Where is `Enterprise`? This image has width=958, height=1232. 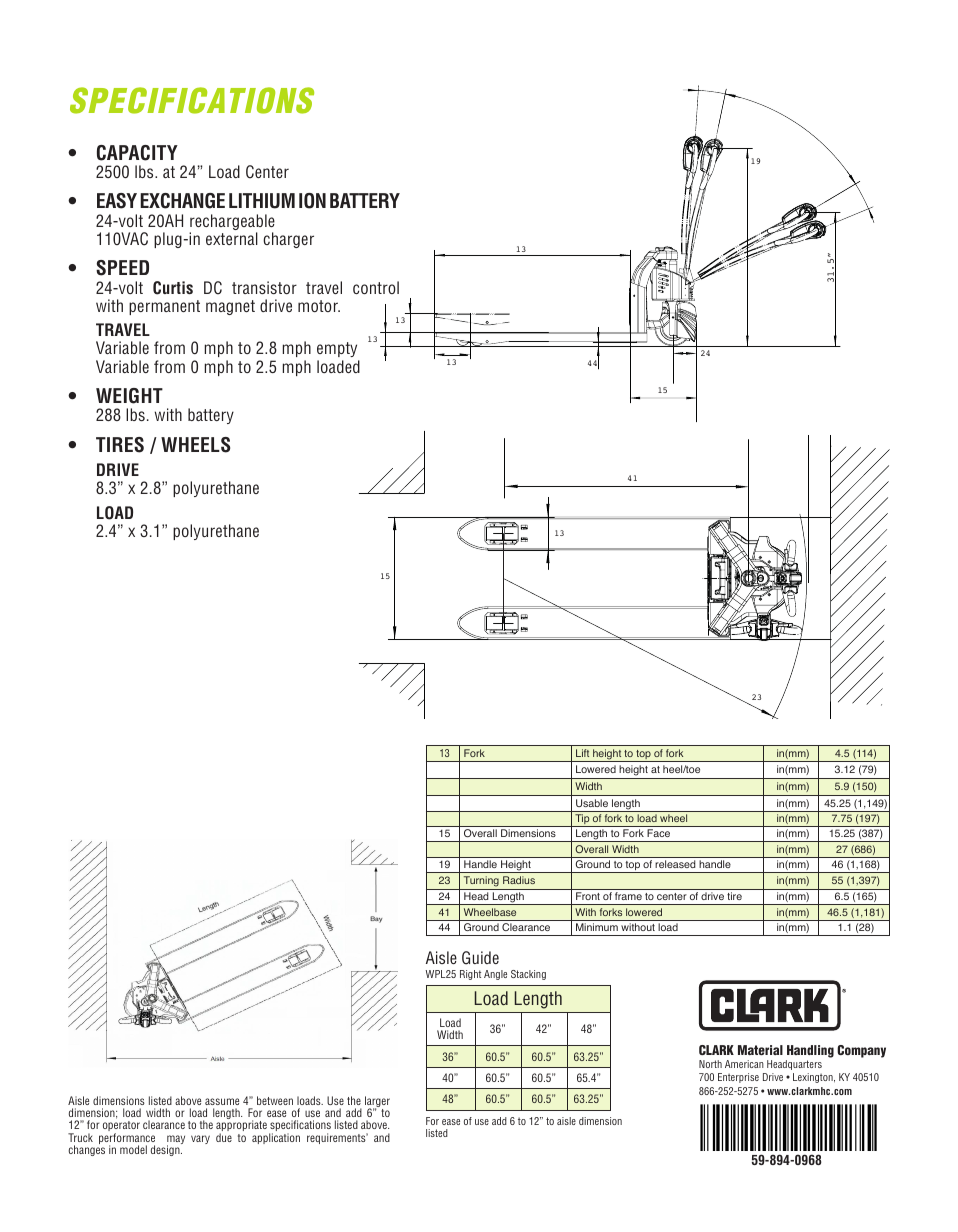 Enterprise is located at coordinates (738, 1078).
